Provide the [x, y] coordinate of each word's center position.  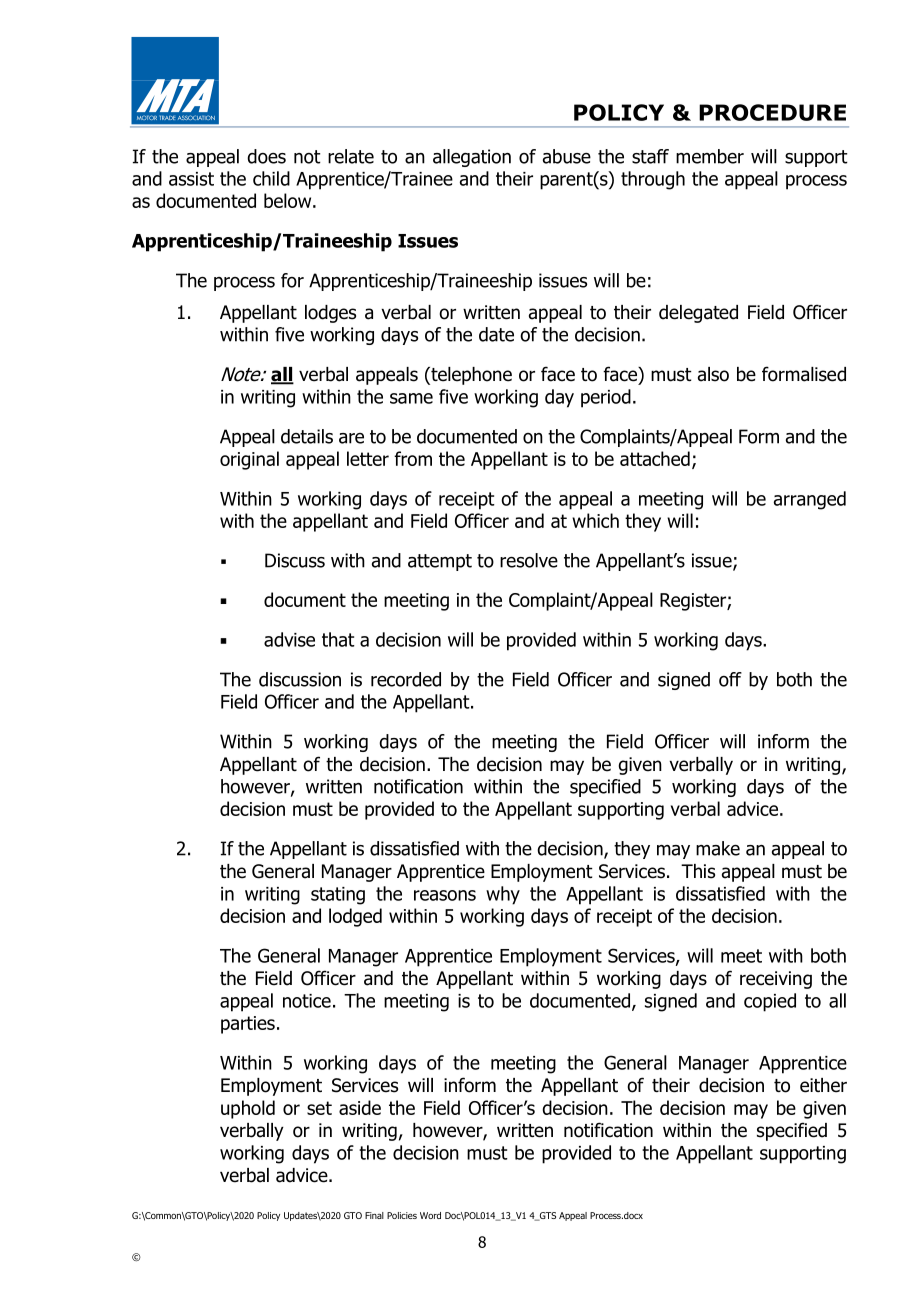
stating [338, 896]
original [249, 460]
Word [430, 1215]
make [718, 848]
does [266, 156]
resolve [529, 560]
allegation [472, 158]
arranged [810, 500]
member [710, 156]
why [503, 895]
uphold [248, 1109]
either [823, 1085]
